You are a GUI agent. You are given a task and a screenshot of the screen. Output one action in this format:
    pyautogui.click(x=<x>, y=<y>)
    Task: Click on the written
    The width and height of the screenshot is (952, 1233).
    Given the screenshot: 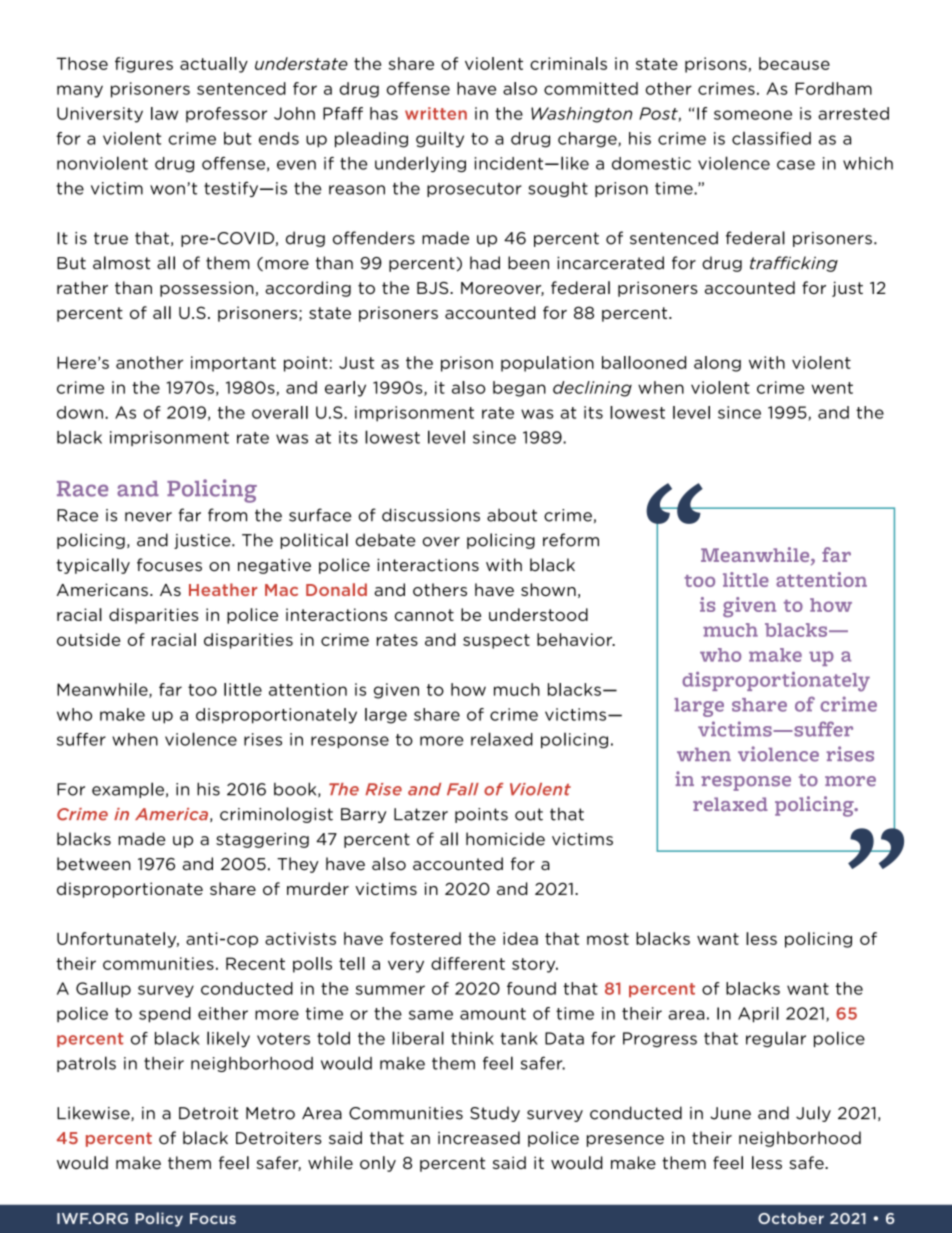 What is the action you would take?
    pyautogui.click(x=436, y=113)
